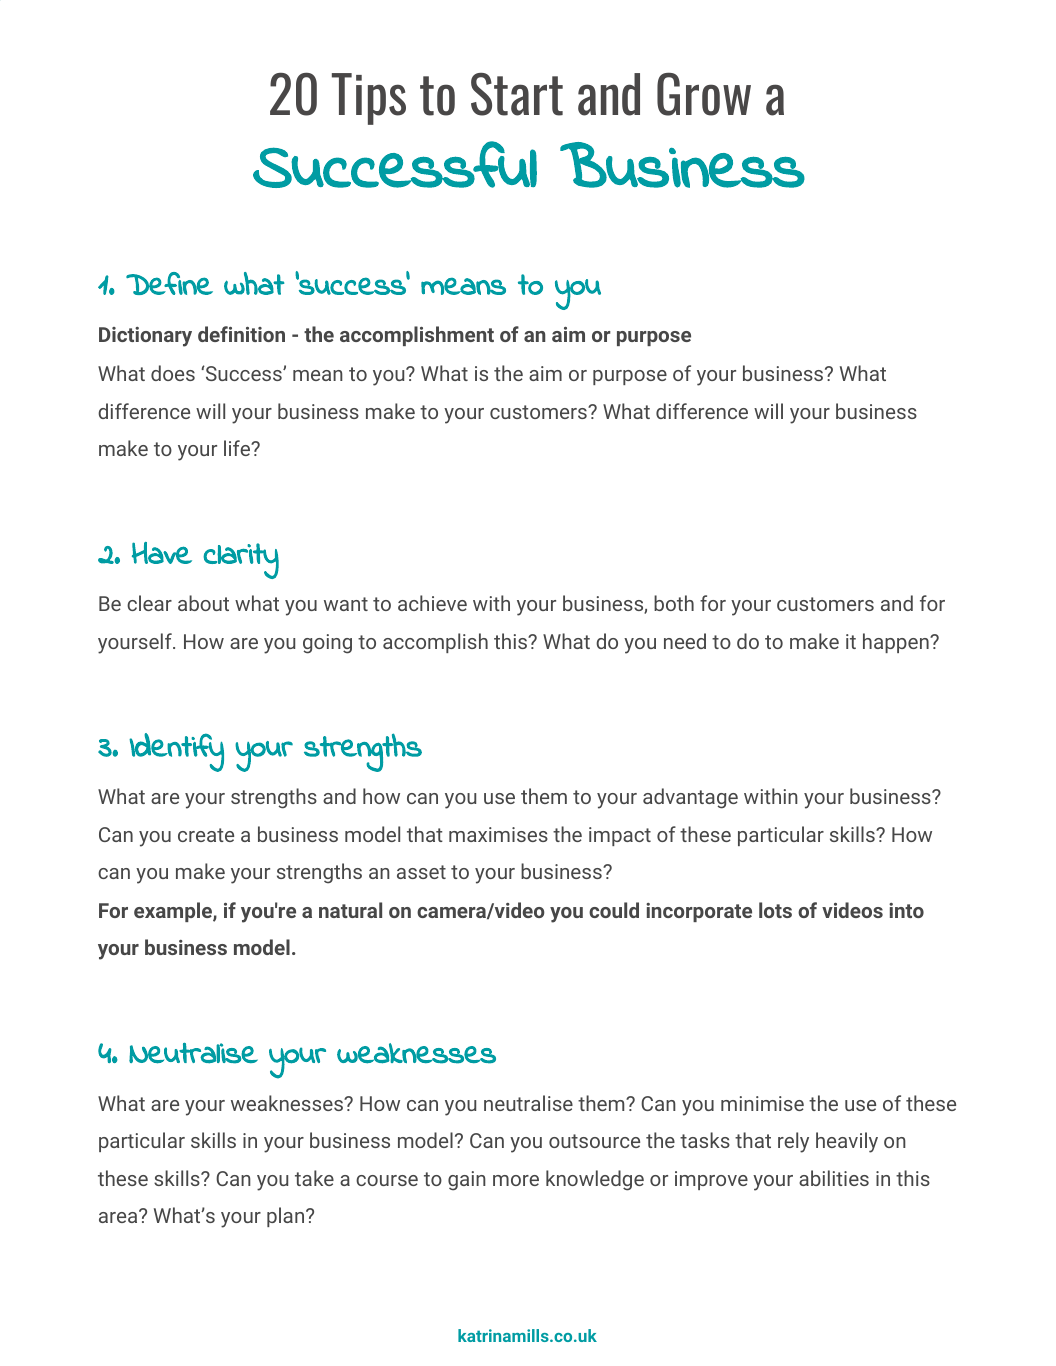 The image size is (1056, 1366). Describe the element at coordinates (516, 1180) in the screenshot. I see `more` at that location.
